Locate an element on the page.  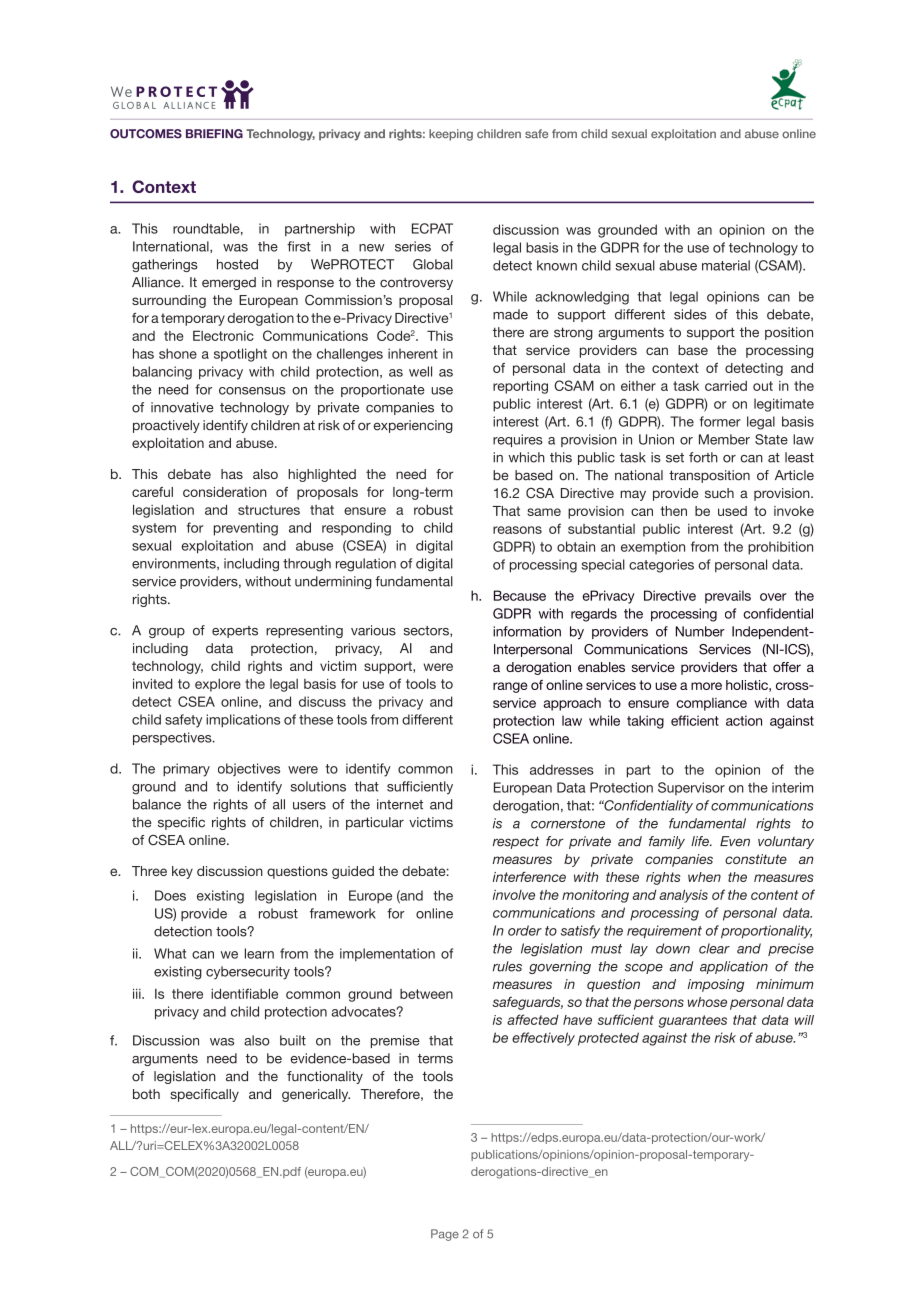
respect is located at coordinates (516, 842).
